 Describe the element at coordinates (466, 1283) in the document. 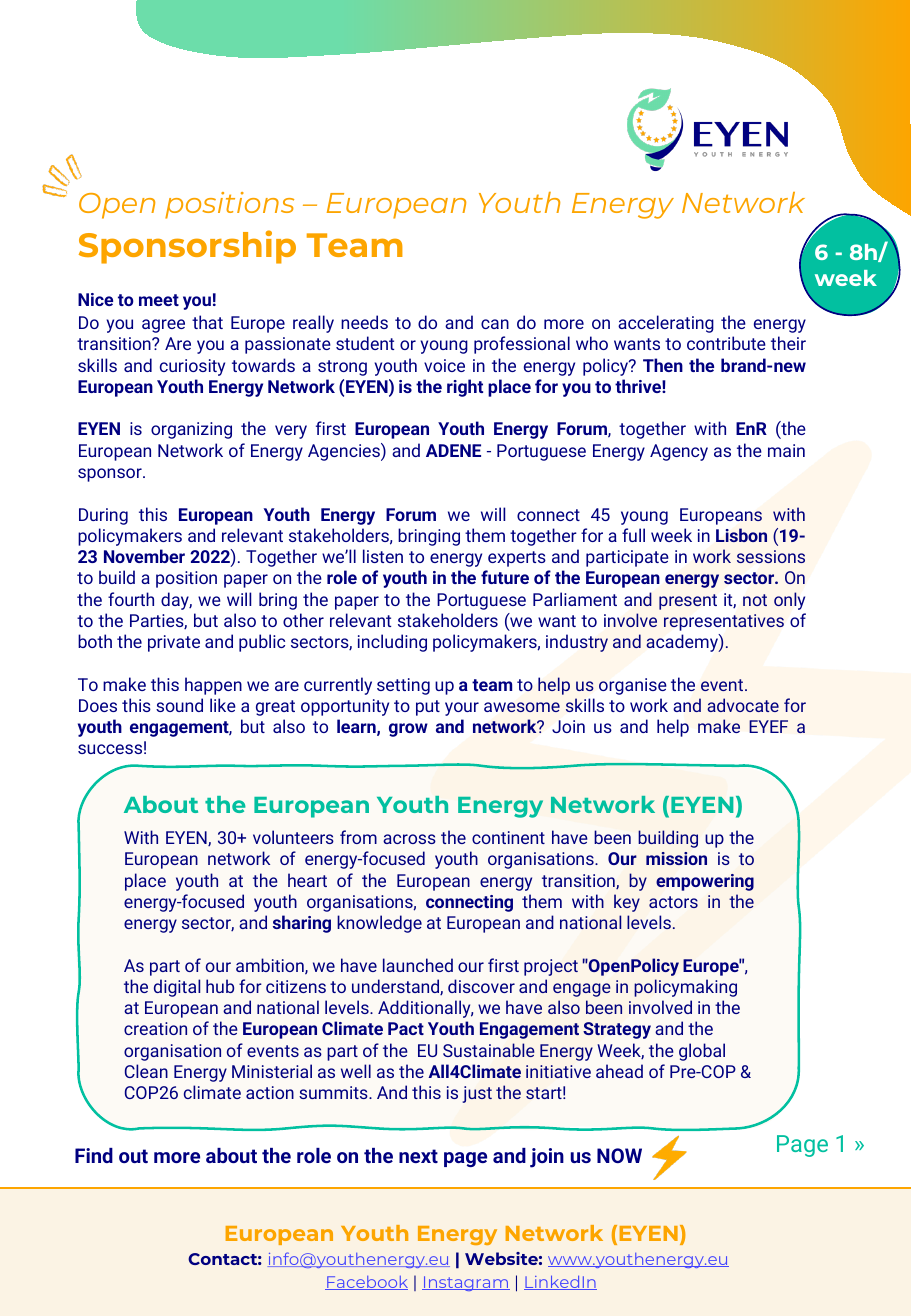

I see `Instagram` at that location.
